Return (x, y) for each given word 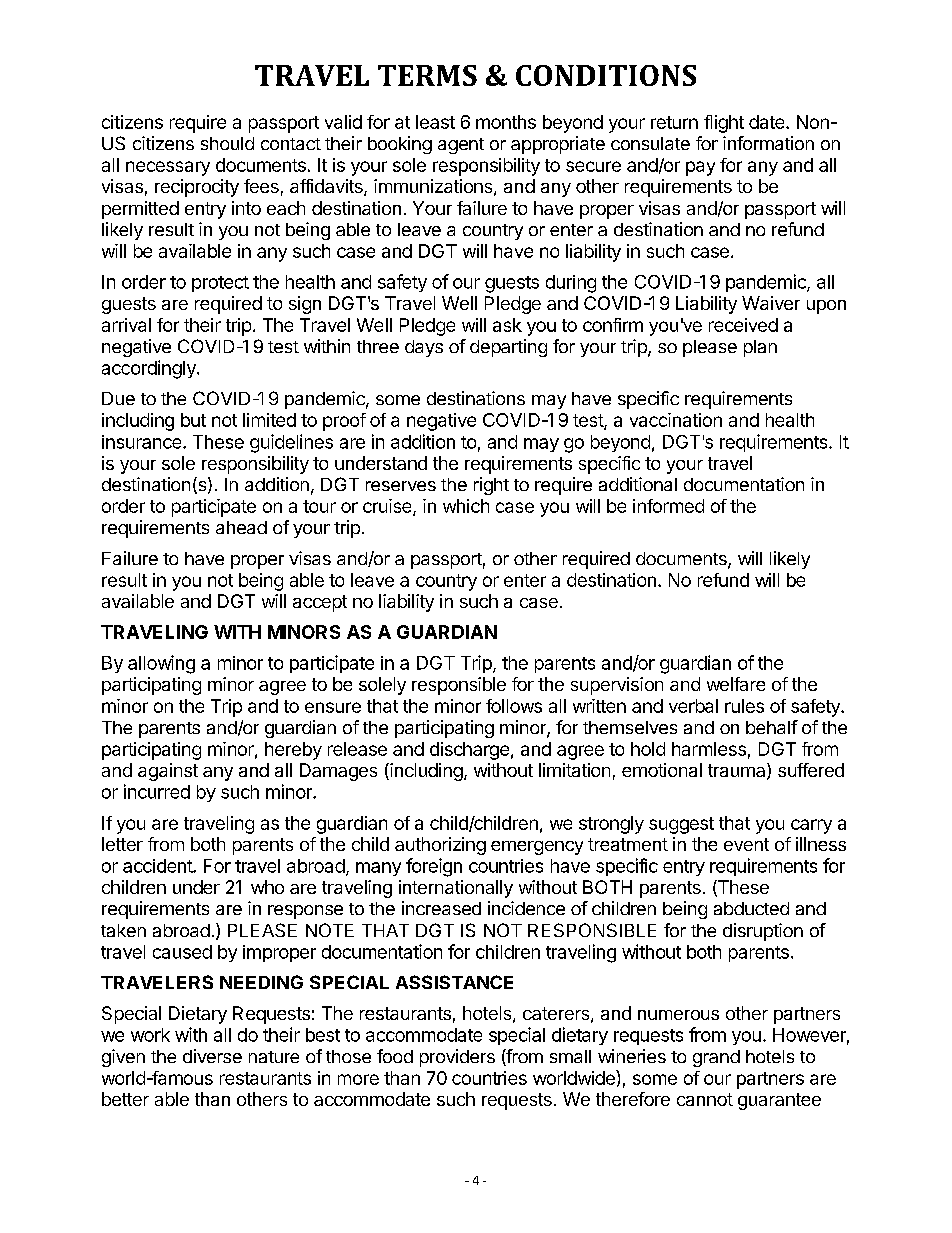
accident (158, 866)
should (227, 143)
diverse (212, 1056)
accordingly (150, 369)
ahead (241, 527)
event (746, 844)
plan (760, 348)
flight (724, 124)
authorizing (440, 846)
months (506, 122)
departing (508, 348)
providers (457, 1058)
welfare (736, 684)
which (466, 506)
